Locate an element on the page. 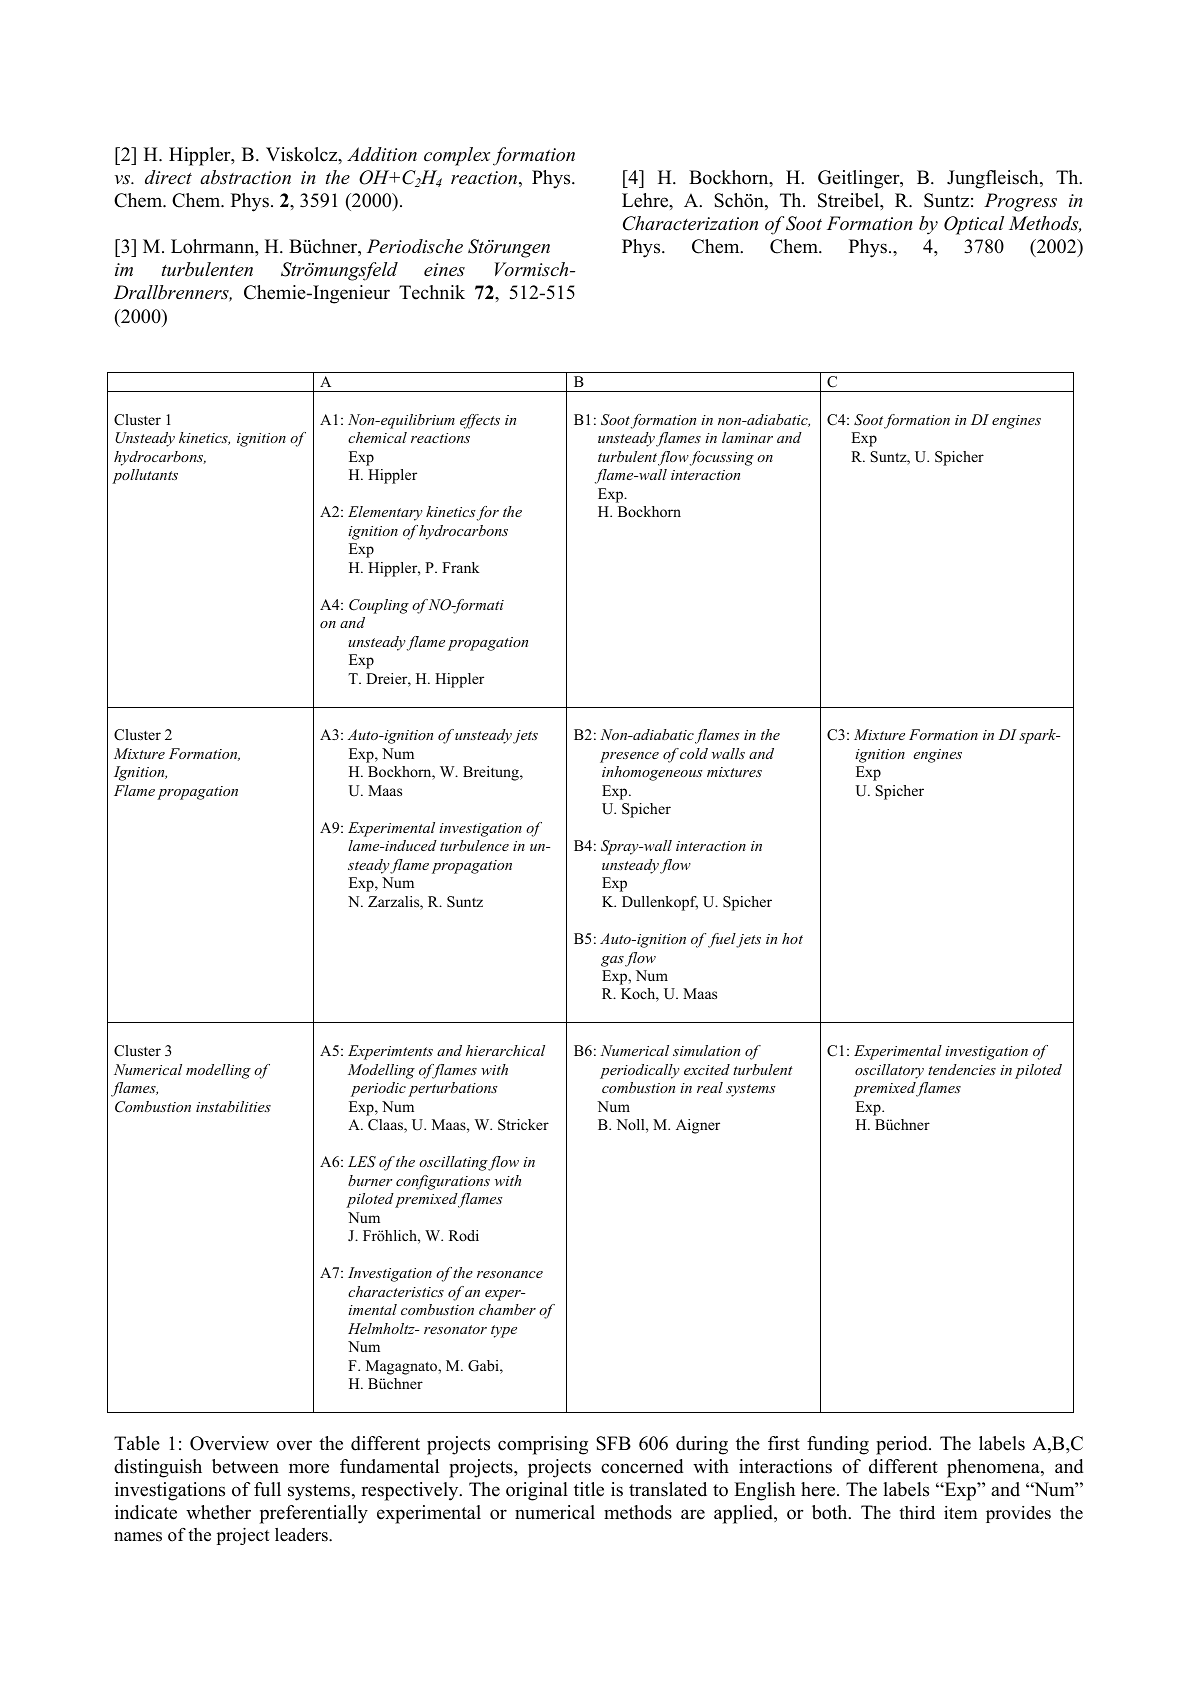 Image resolution: width=1197 pixels, height=1694 pixels. Characterization is located at coordinates (690, 223).
